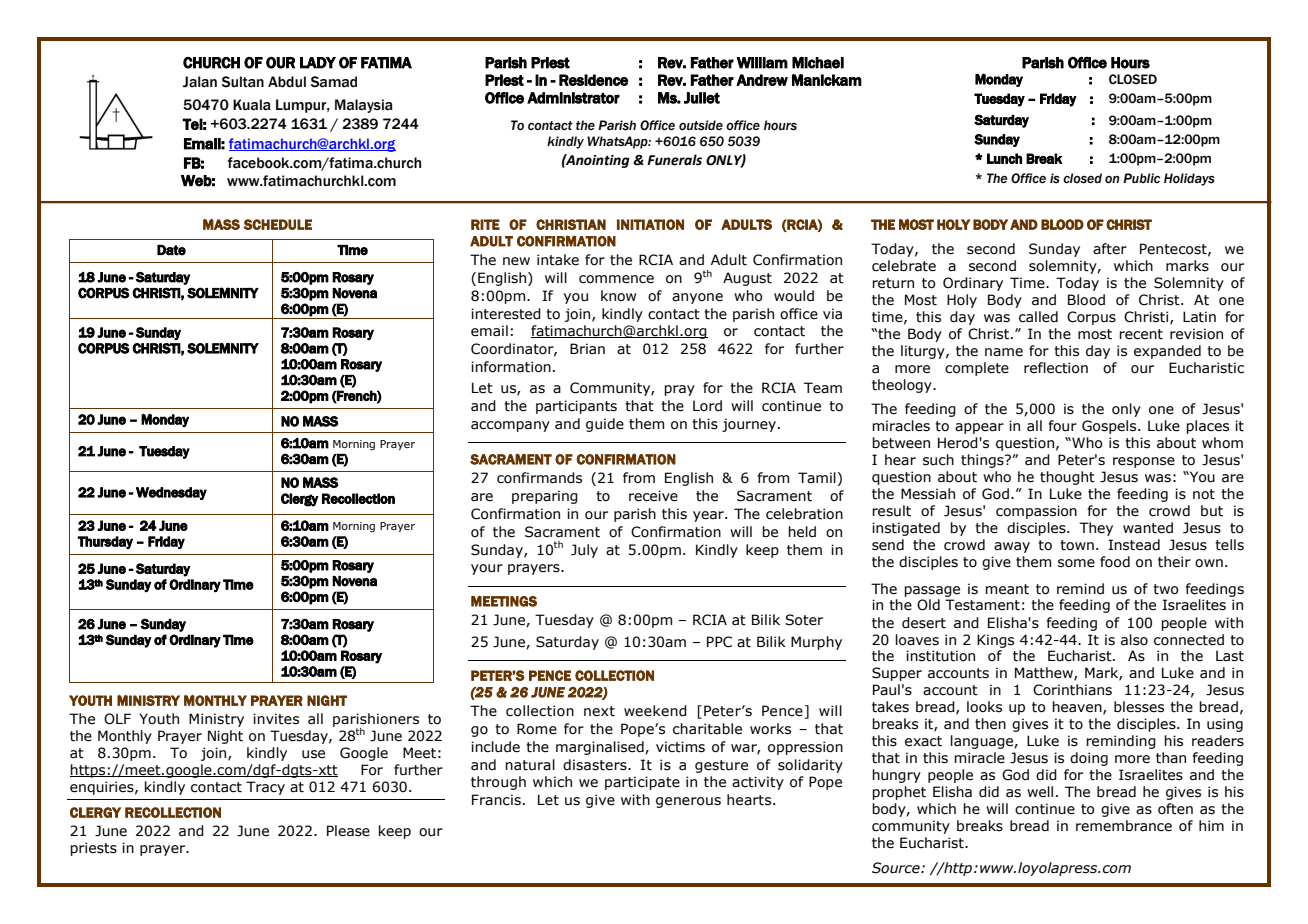  What do you see at coordinates (105, 542) in the page?
I see `Thursday` at bounding box center [105, 542].
